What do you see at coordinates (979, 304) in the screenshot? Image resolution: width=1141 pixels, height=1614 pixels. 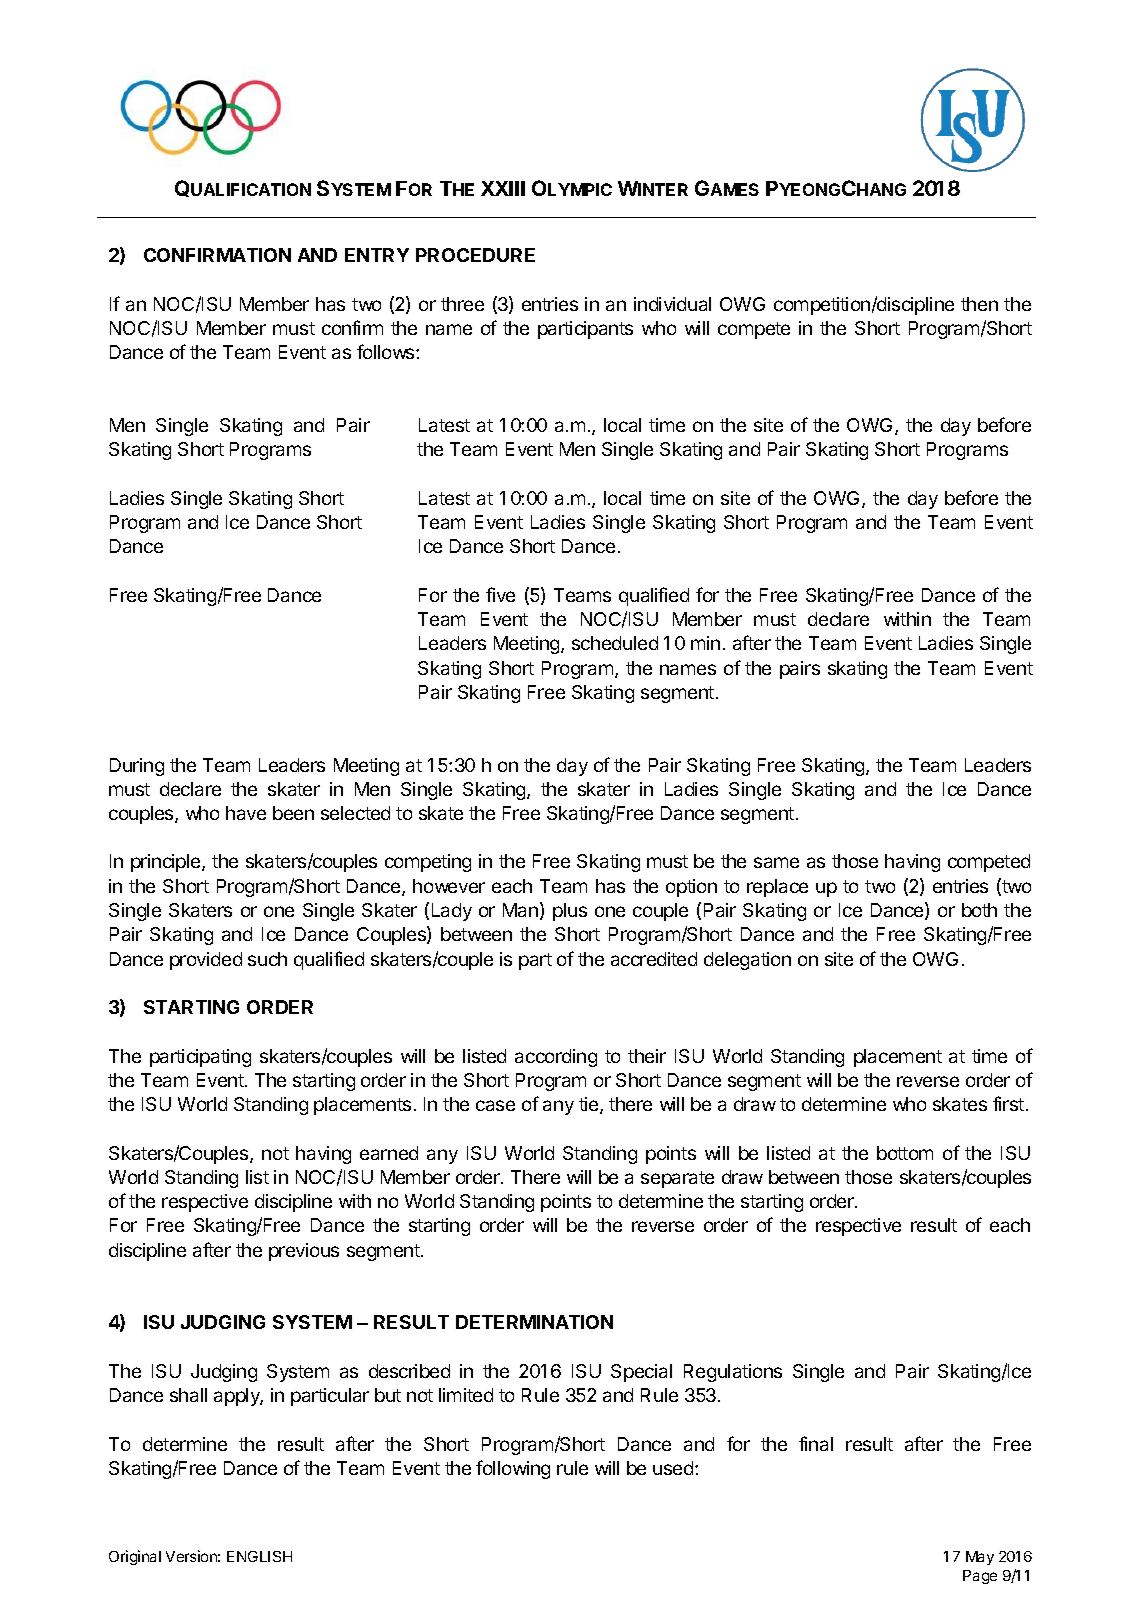 I see `then` at bounding box center [979, 304].
